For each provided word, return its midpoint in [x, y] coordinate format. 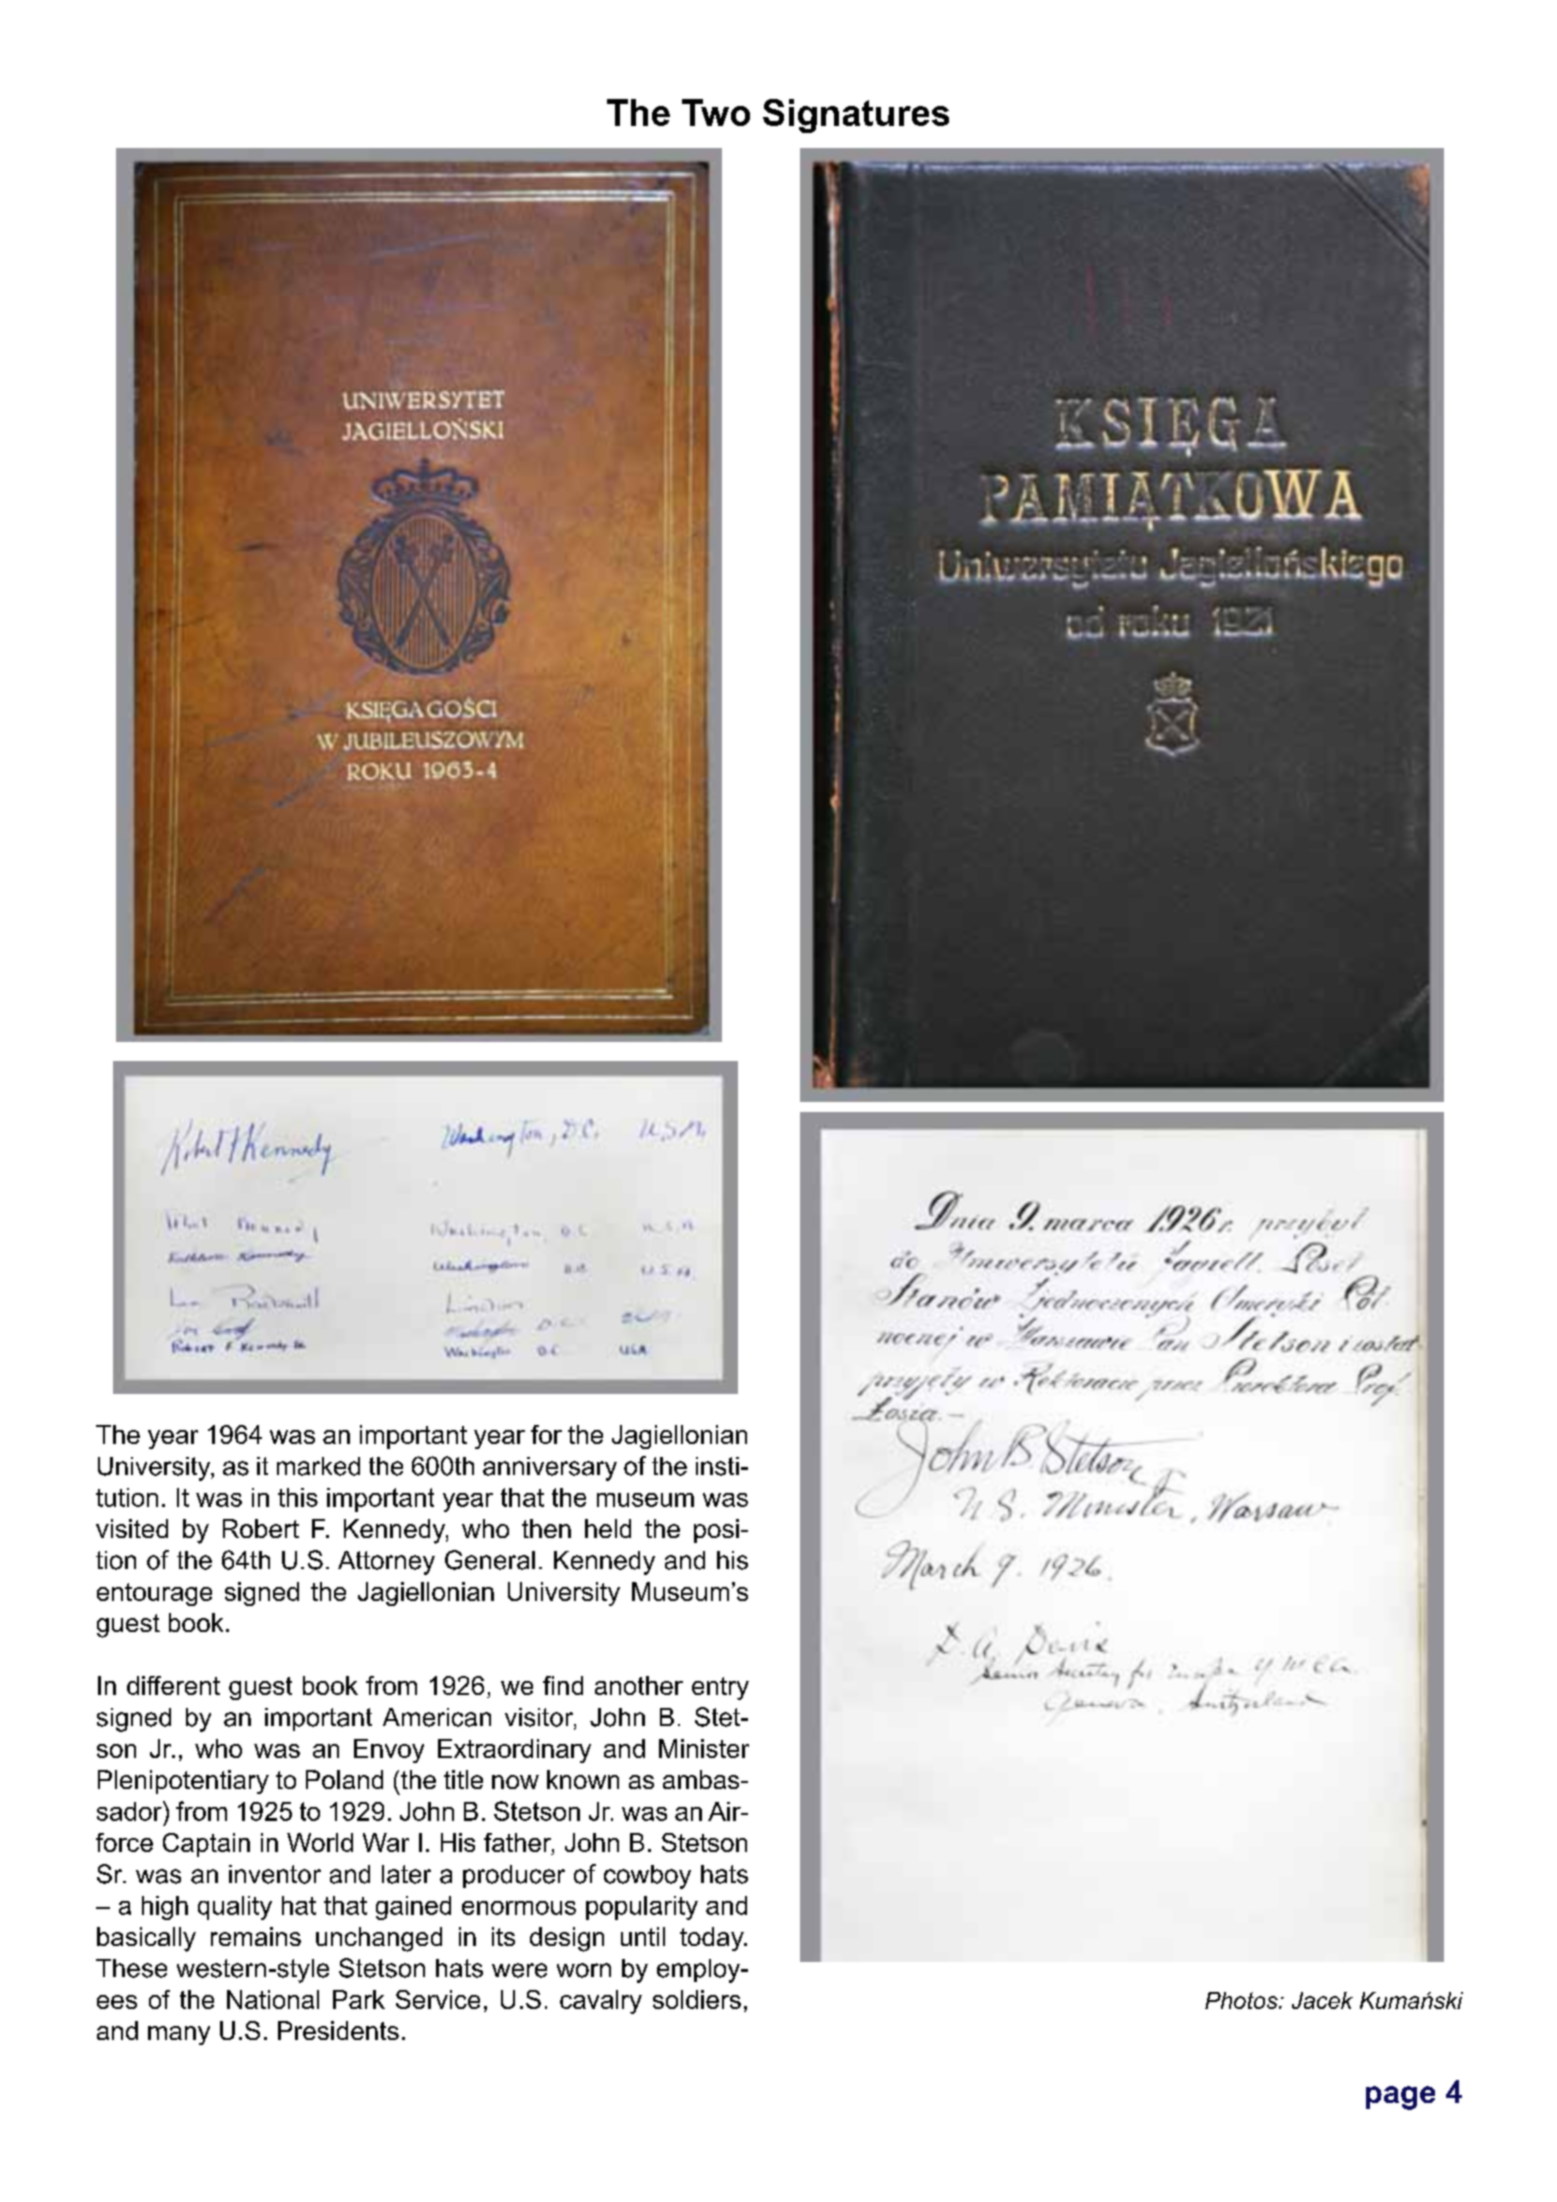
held [608, 1528]
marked [318, 1466]
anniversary [550, 1469]
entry [720, 1688]
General [490, 1560]
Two [716, 112]
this [298, 1497]
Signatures [856, 116]
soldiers [697, 1999]
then [546, 1528]
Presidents [338, 2030]
